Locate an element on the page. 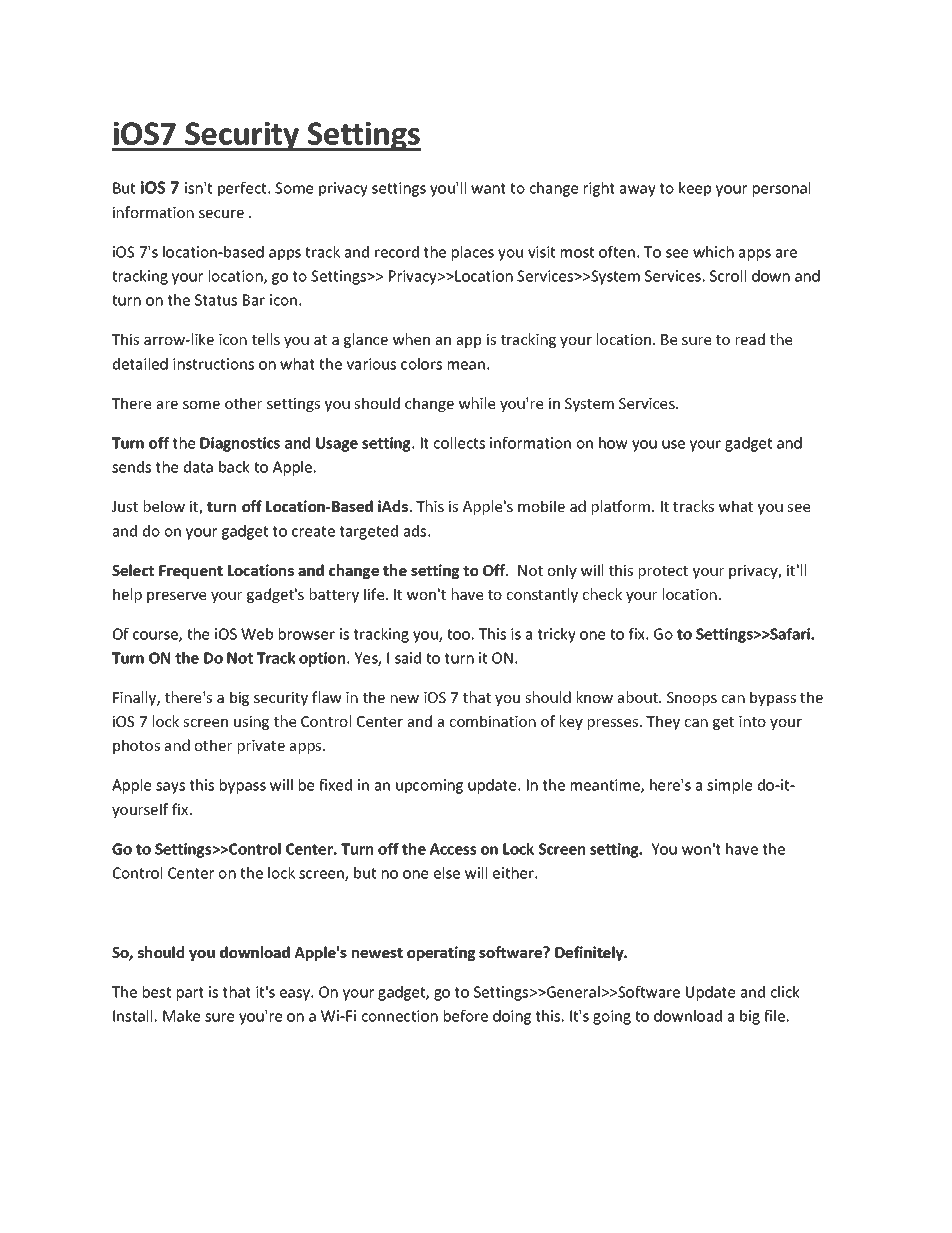 The height and width of the page is (1233, 952). secure is located at coordinates (221, 214).
